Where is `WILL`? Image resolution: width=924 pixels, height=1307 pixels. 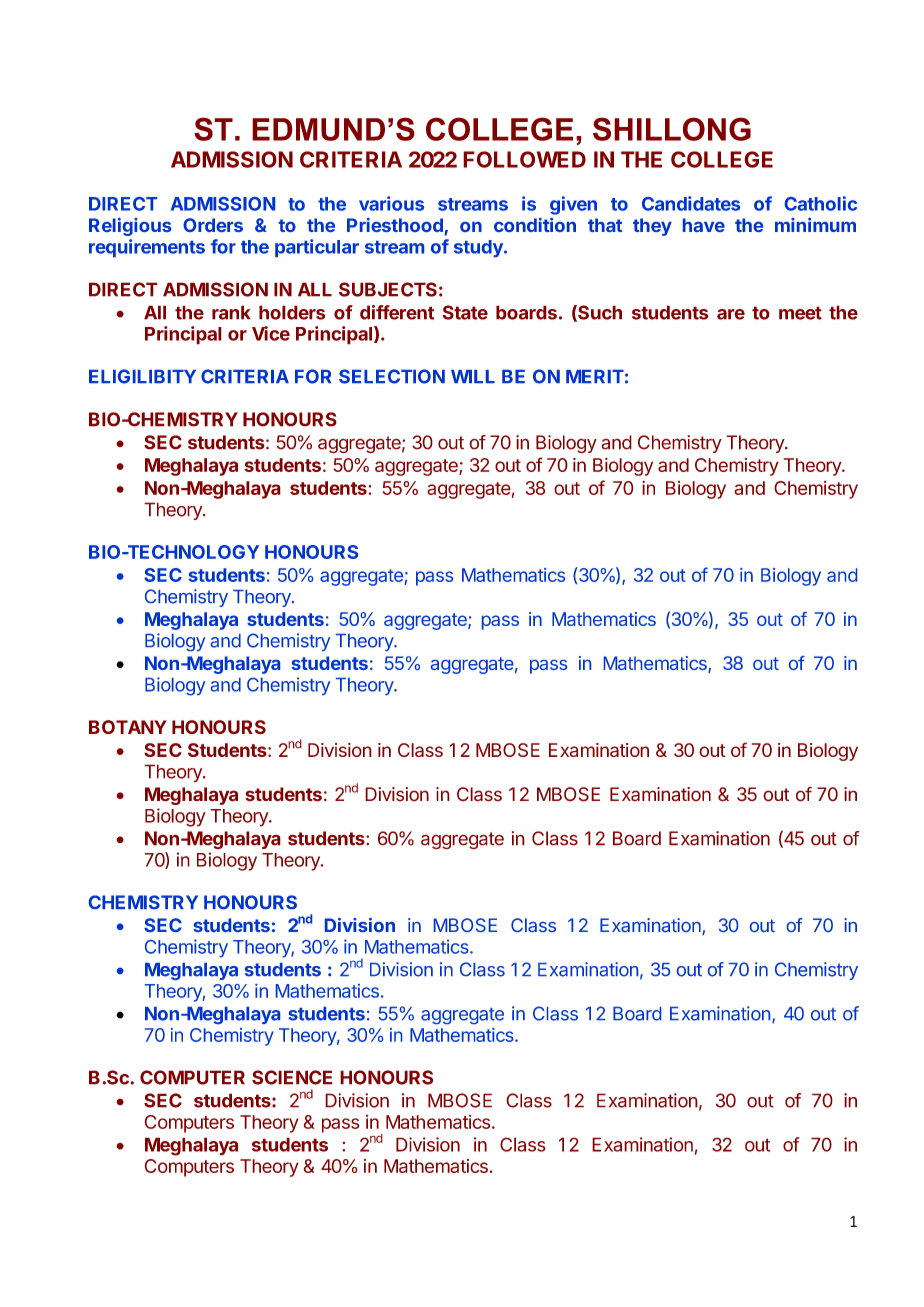 WILL is located at coordinates (473, 376).
